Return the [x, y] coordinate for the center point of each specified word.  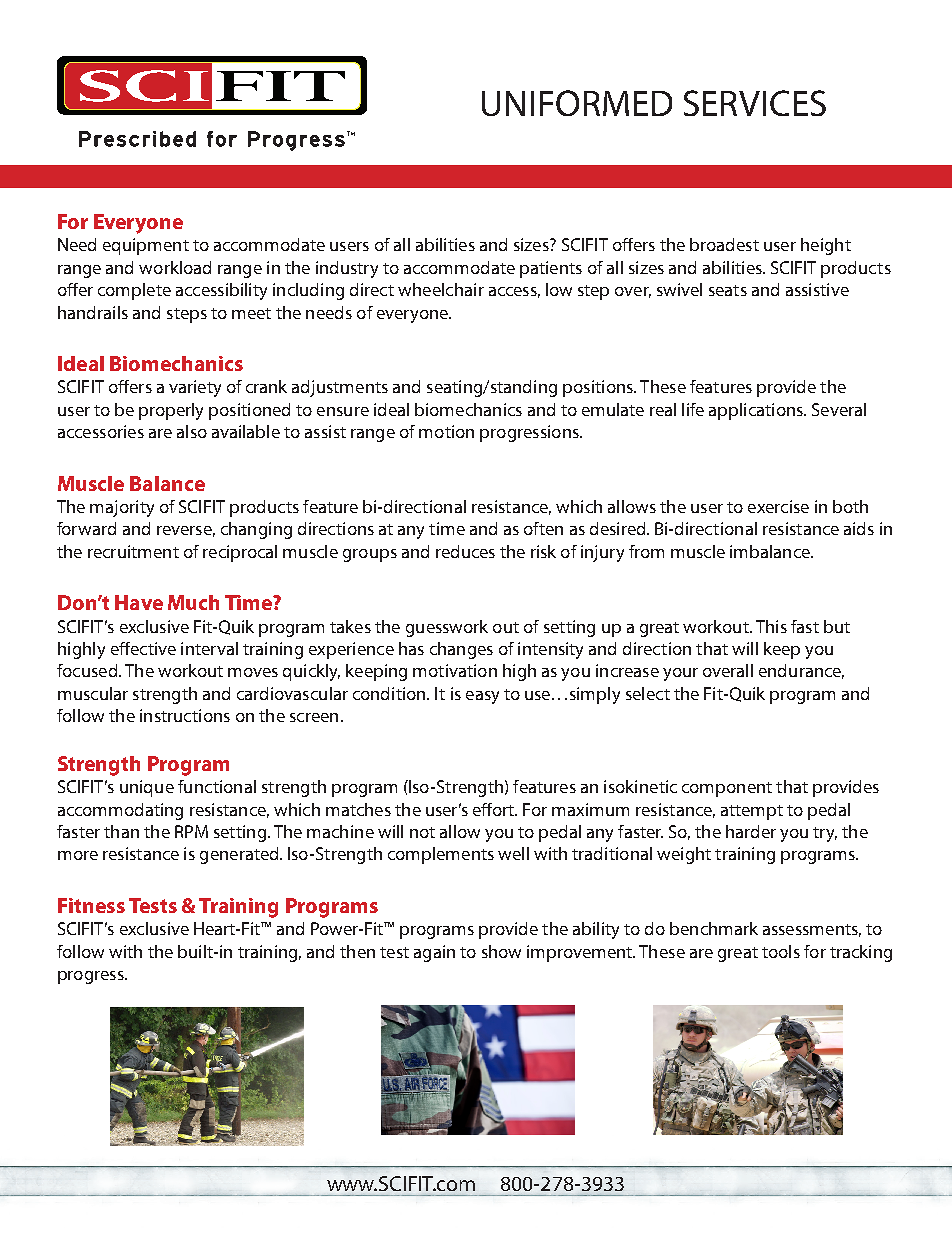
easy [482, 697]
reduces [465, 551]
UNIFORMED [577, 103]
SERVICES [755, 103]
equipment [146, 246]
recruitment [133, 551]
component [727, 789]
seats [728, 290]
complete [134, 291]
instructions [185, 715]
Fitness [91, 905]
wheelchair [441, 289]
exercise [778, 506]
